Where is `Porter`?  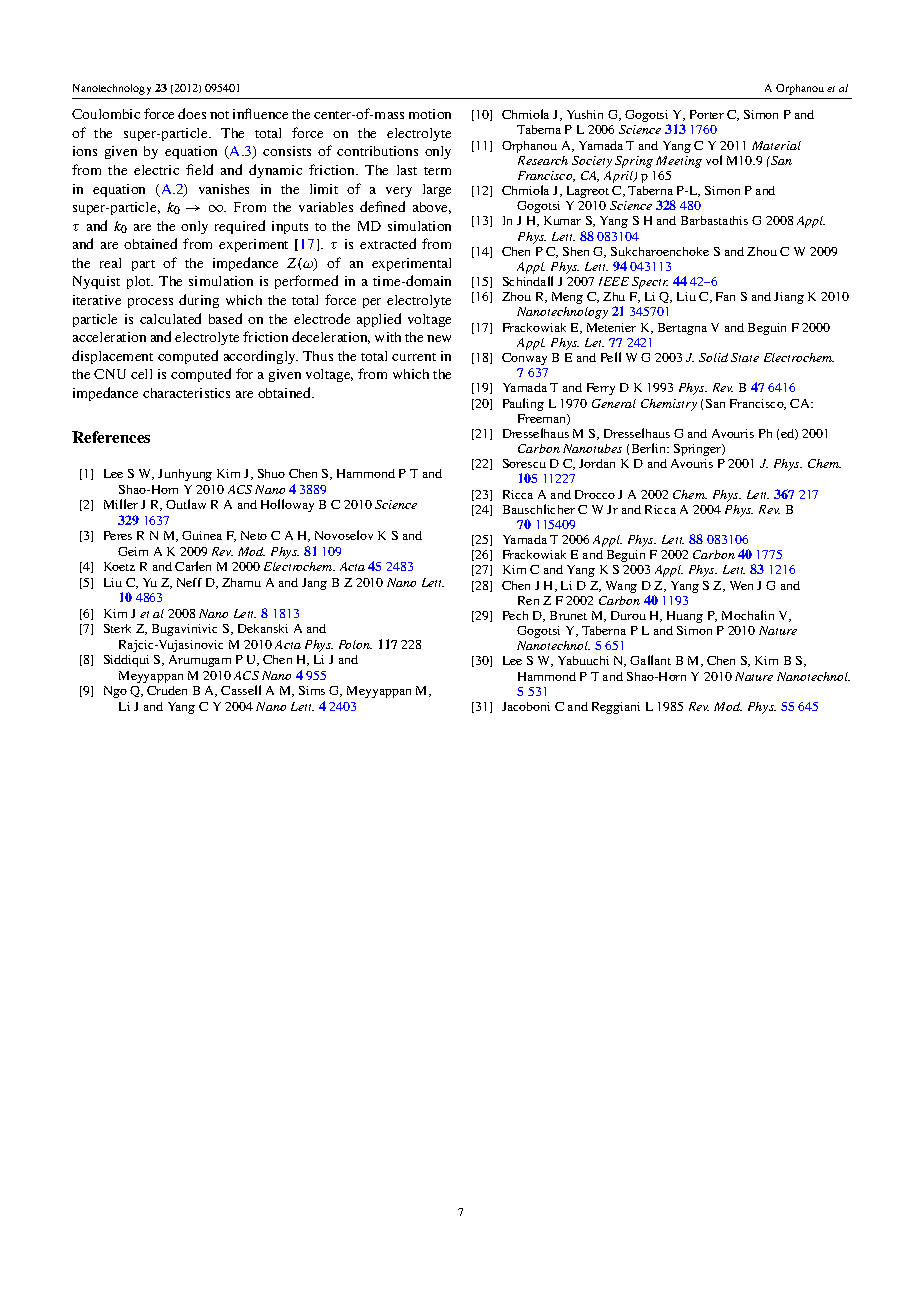 Porter is located at coordinates (707, 114).
